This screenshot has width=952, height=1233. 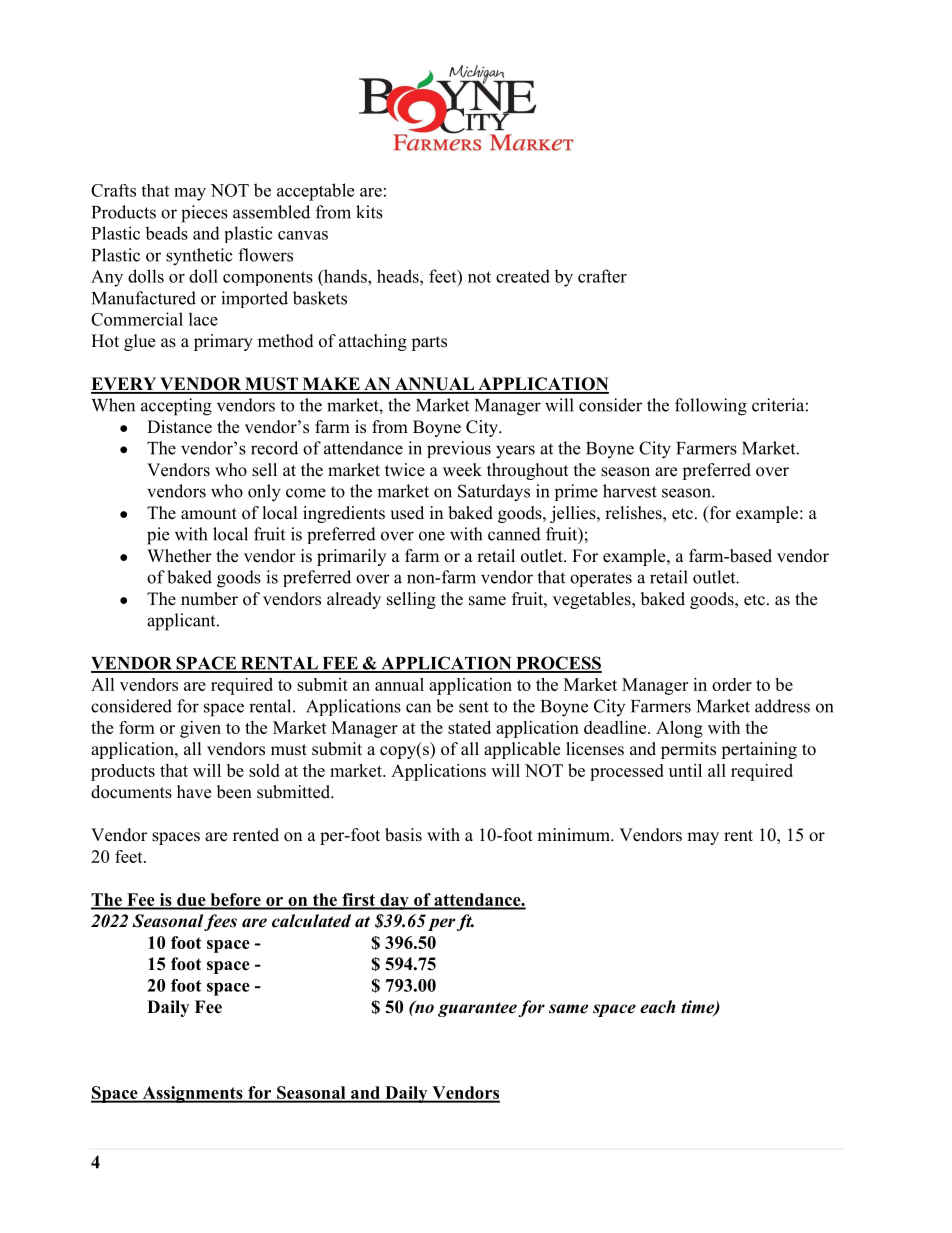 I want to click on kits, so click(x=369, y=212).
